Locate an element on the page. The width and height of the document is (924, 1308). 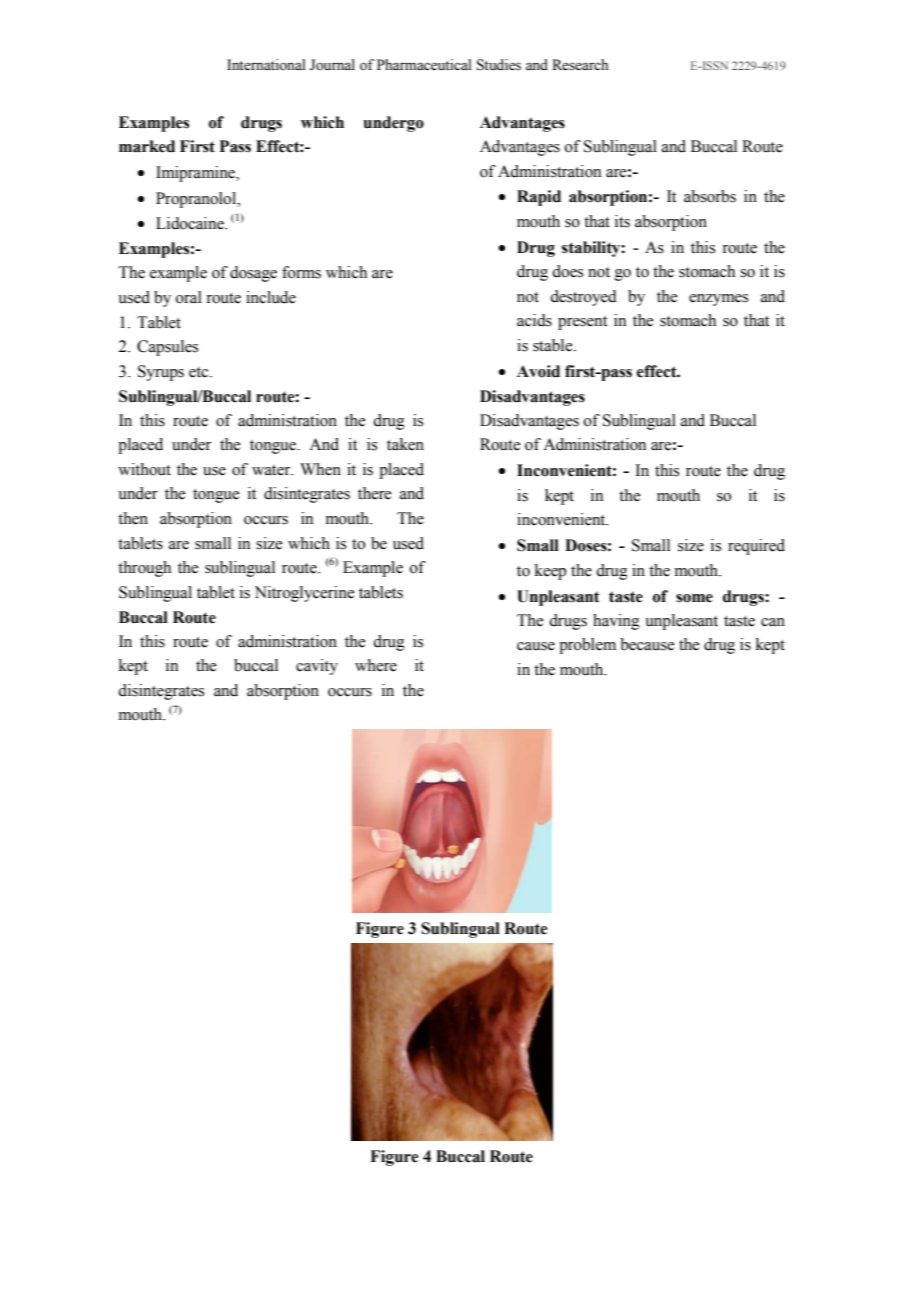
enzymes is located at coordinates (718, 300).
